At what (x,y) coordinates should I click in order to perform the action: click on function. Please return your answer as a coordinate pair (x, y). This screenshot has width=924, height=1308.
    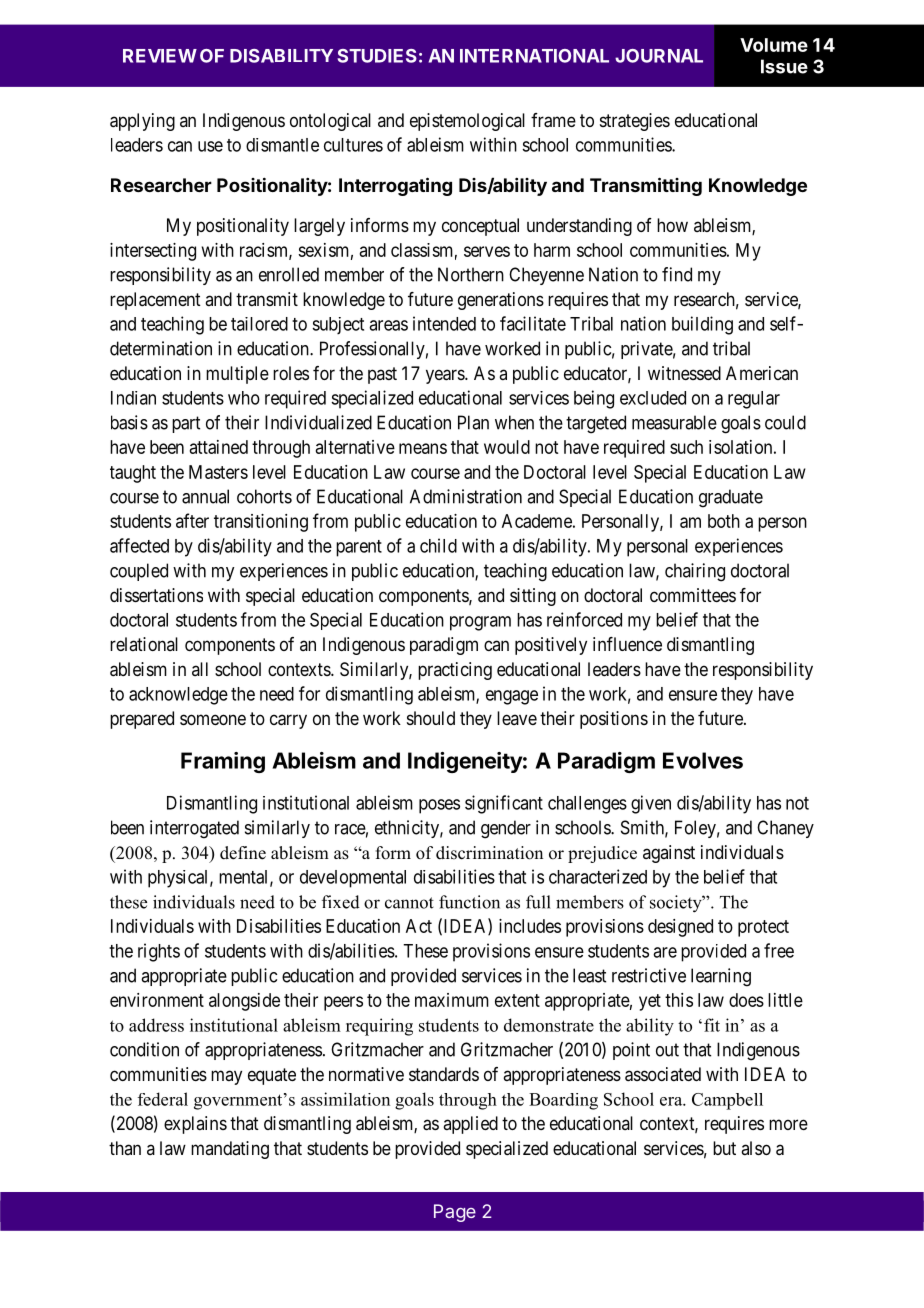
    Looking at the image, I should click on (469, 902).
